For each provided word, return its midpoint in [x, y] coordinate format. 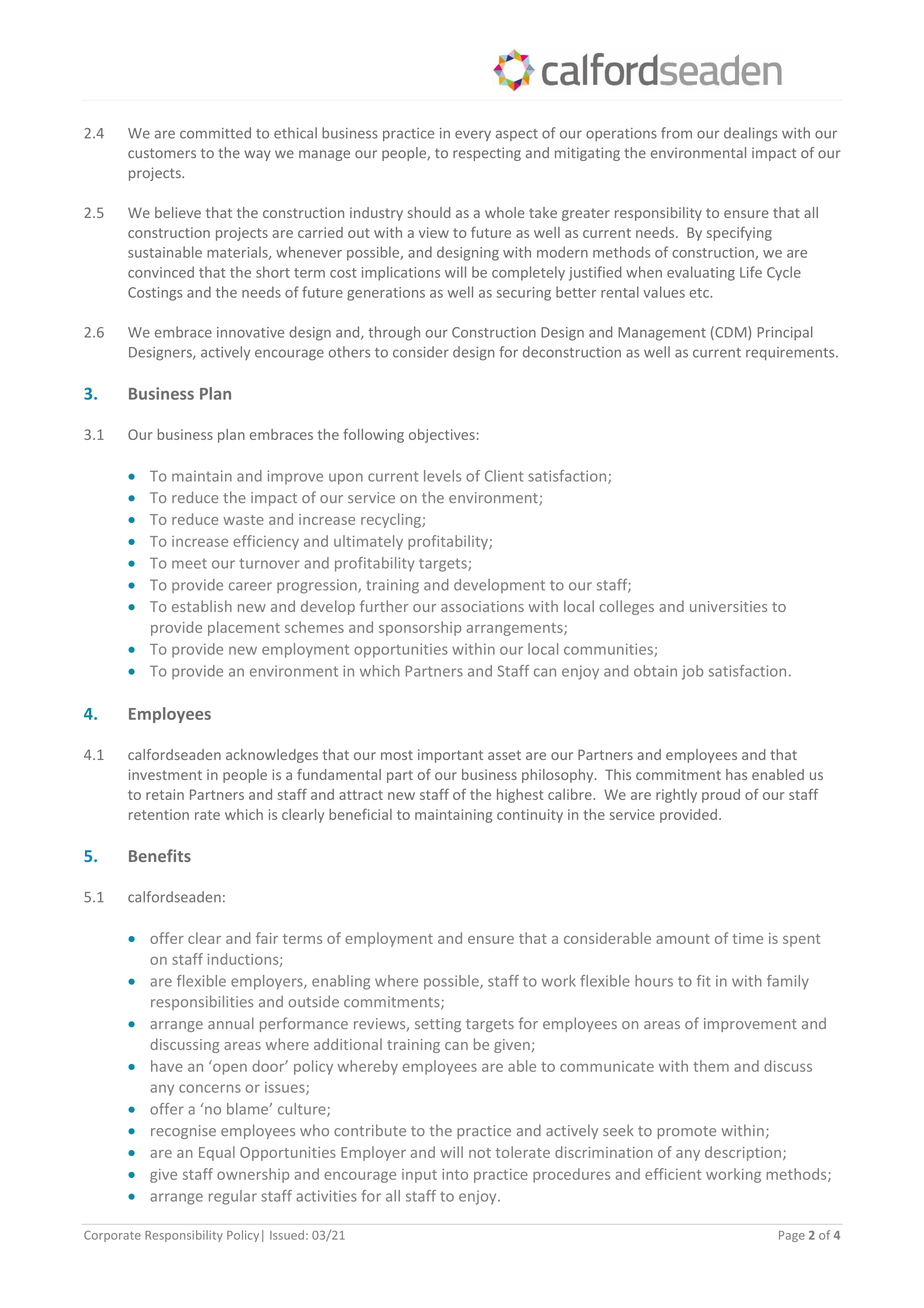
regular [233, 1197]
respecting [487, 154]
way [257, 155]
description [743, 1153]
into [455, 1174]
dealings [751, 134]
